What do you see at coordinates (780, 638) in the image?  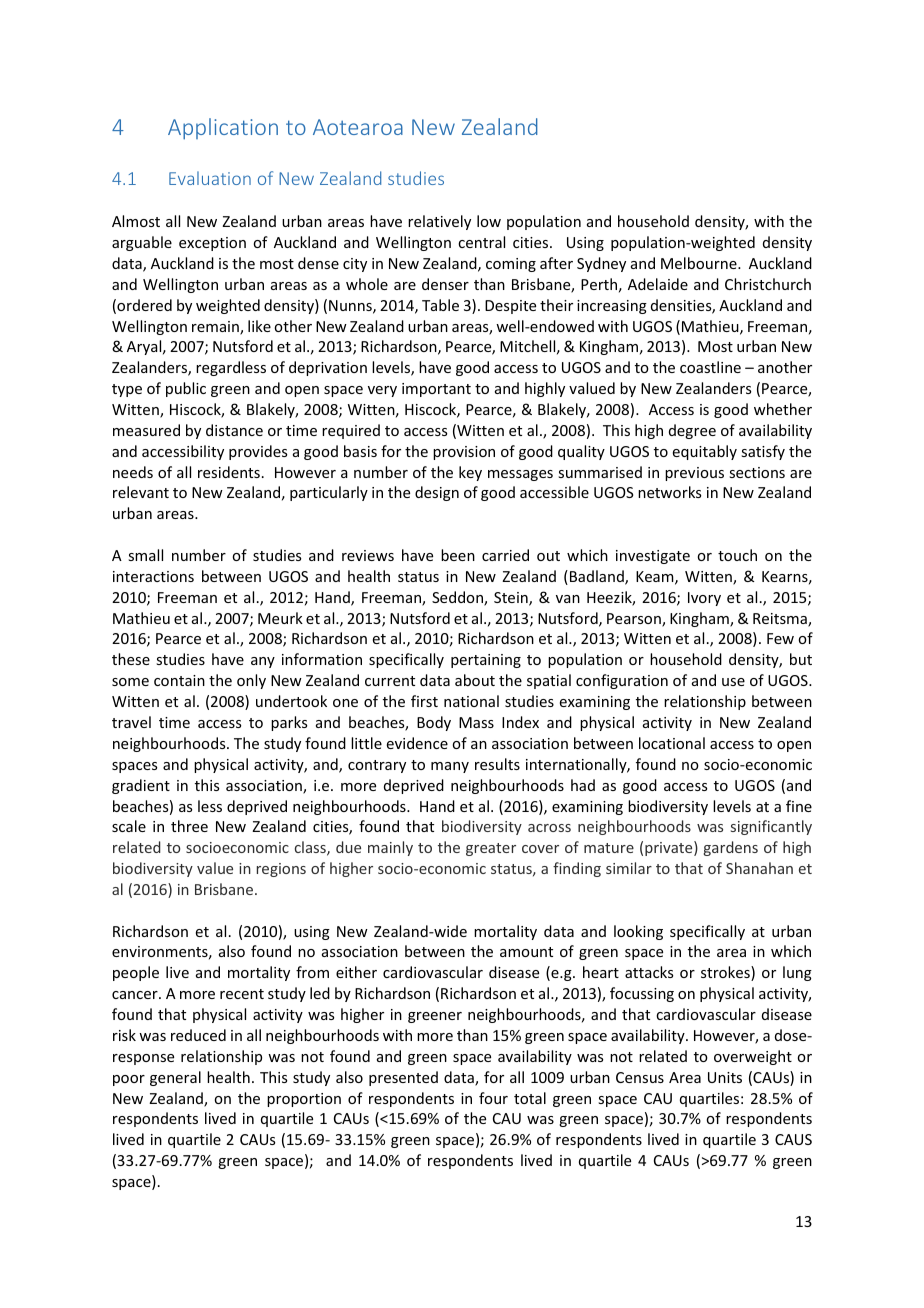 I see `Few` at bounding box center [780, 638].
